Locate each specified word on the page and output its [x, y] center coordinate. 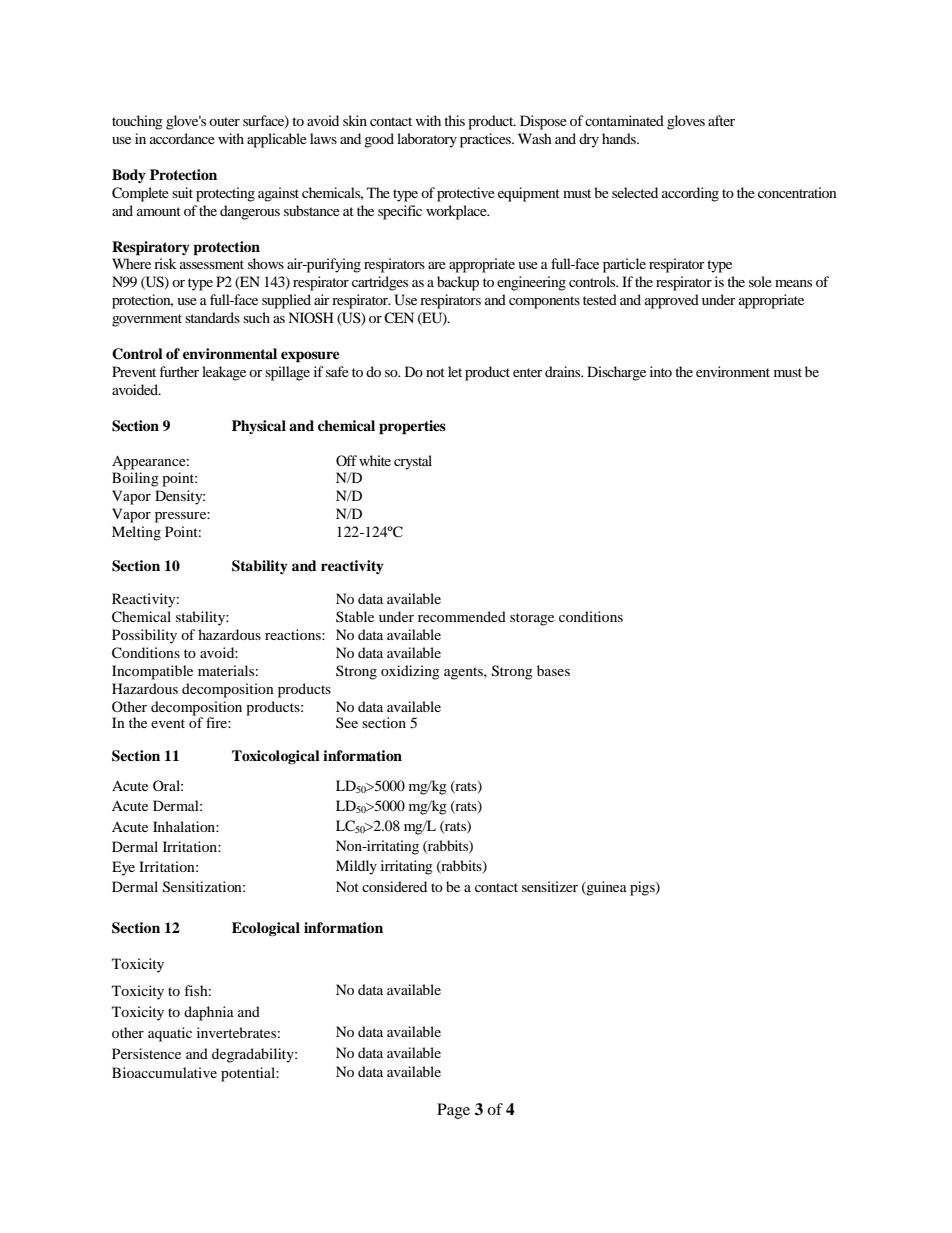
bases [553, 670]
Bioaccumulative [164, 1072]
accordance [182, 138]
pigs [643, 888]
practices [486, 140]
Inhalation [185, 826]
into [661, 371]
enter [528, 372]
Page [453, 1111]
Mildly [356, 867]
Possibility [144, 636]
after [721, 120]
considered [394, 886]
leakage [224, 373]
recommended [462, 616]
